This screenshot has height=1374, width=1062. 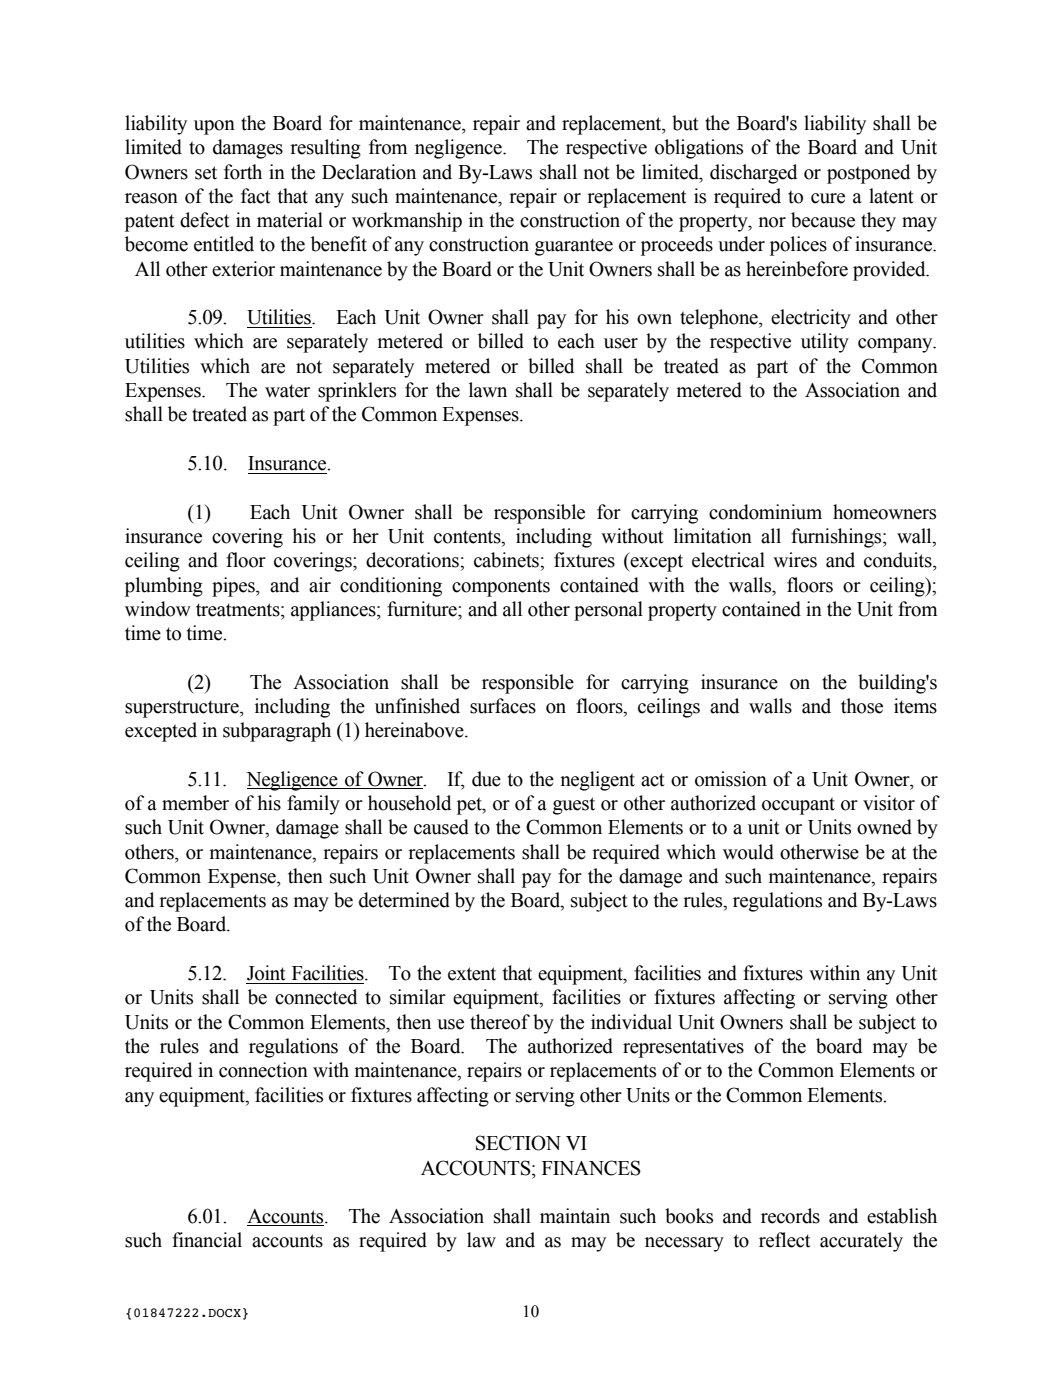 I want to click on forth, so click(x=243, y=172).
